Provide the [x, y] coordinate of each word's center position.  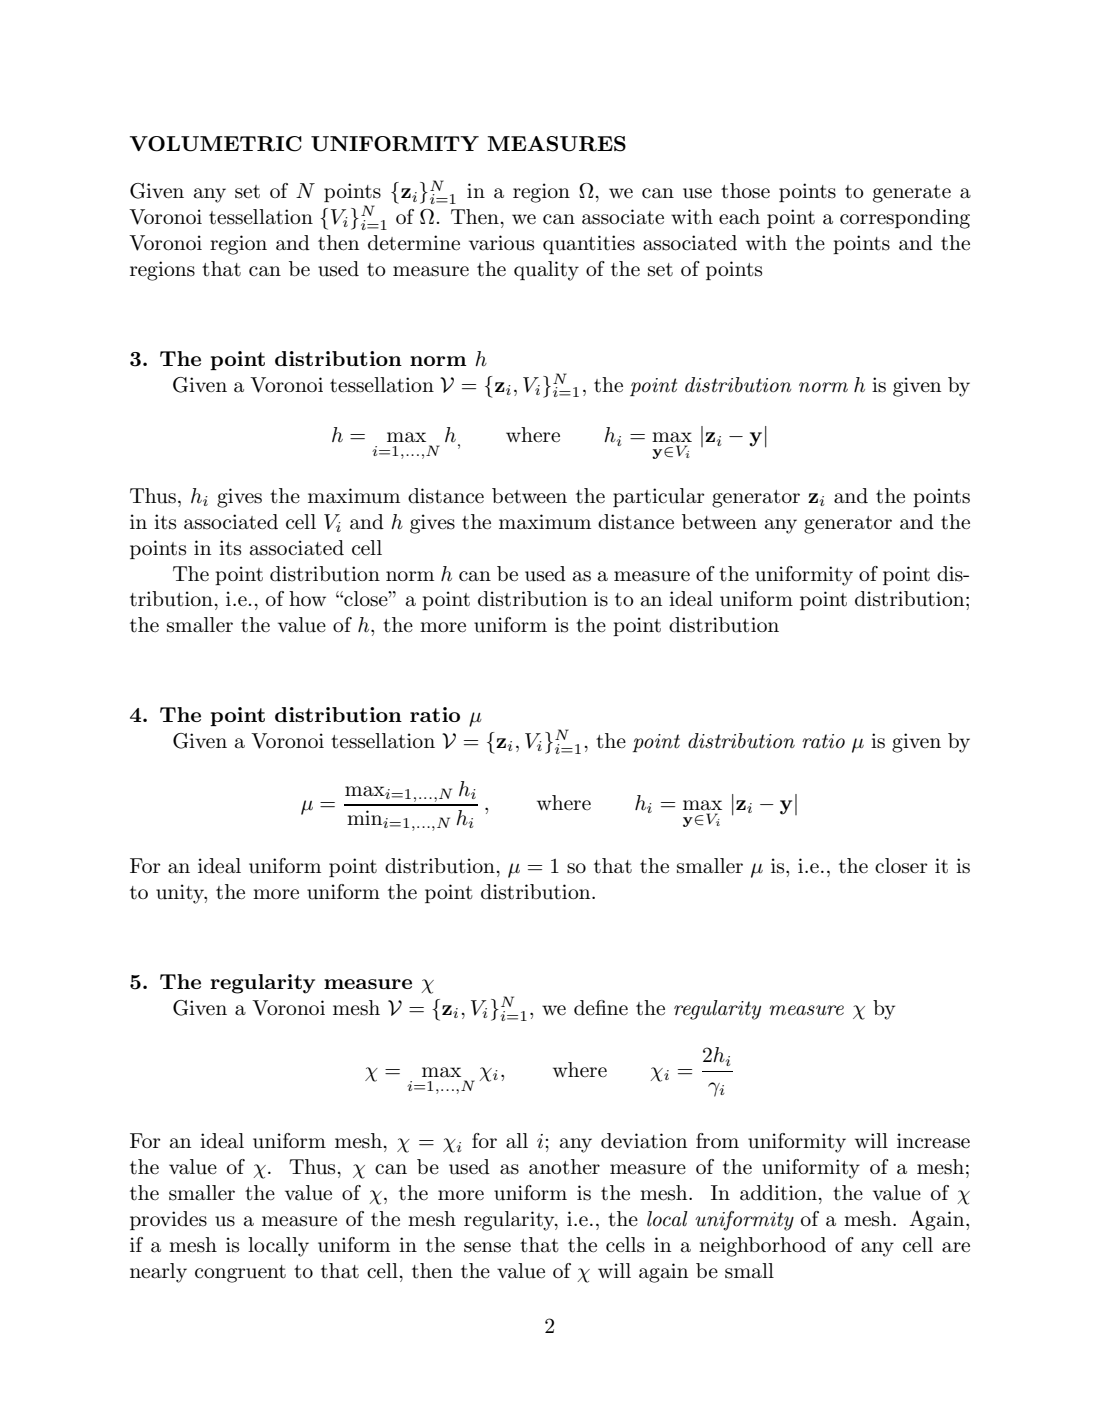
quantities [589, 244]
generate [912, 194]
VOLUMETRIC [216, 144]
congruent [240, 1274]
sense [487, 1247]
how [307, 598]
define [601, 1008]
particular [658, 497]
